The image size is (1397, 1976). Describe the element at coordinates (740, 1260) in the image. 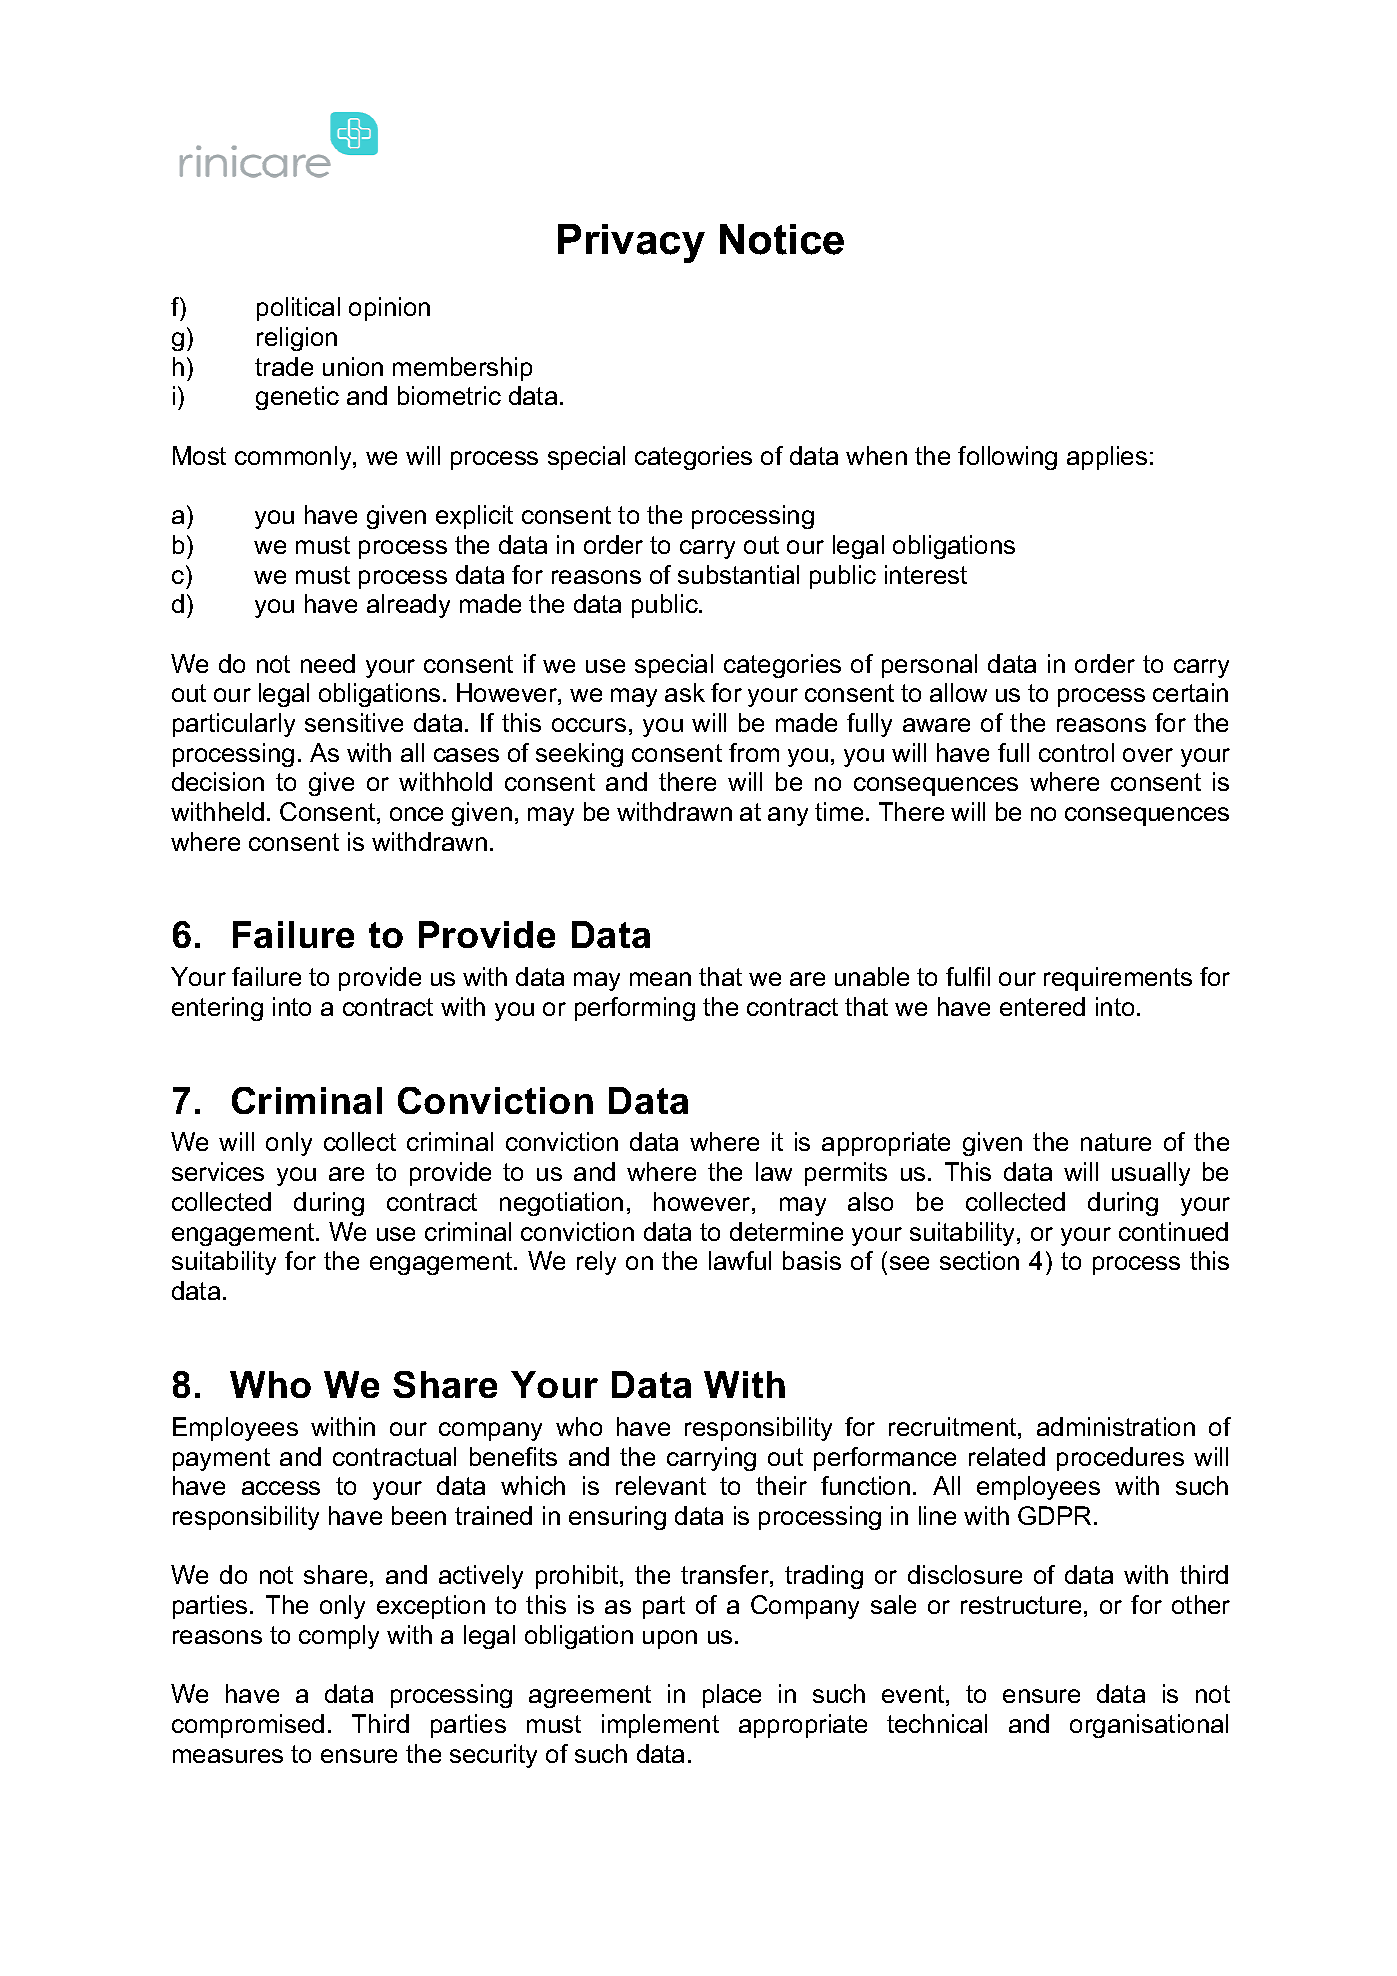

I see `lawful` at that location.
